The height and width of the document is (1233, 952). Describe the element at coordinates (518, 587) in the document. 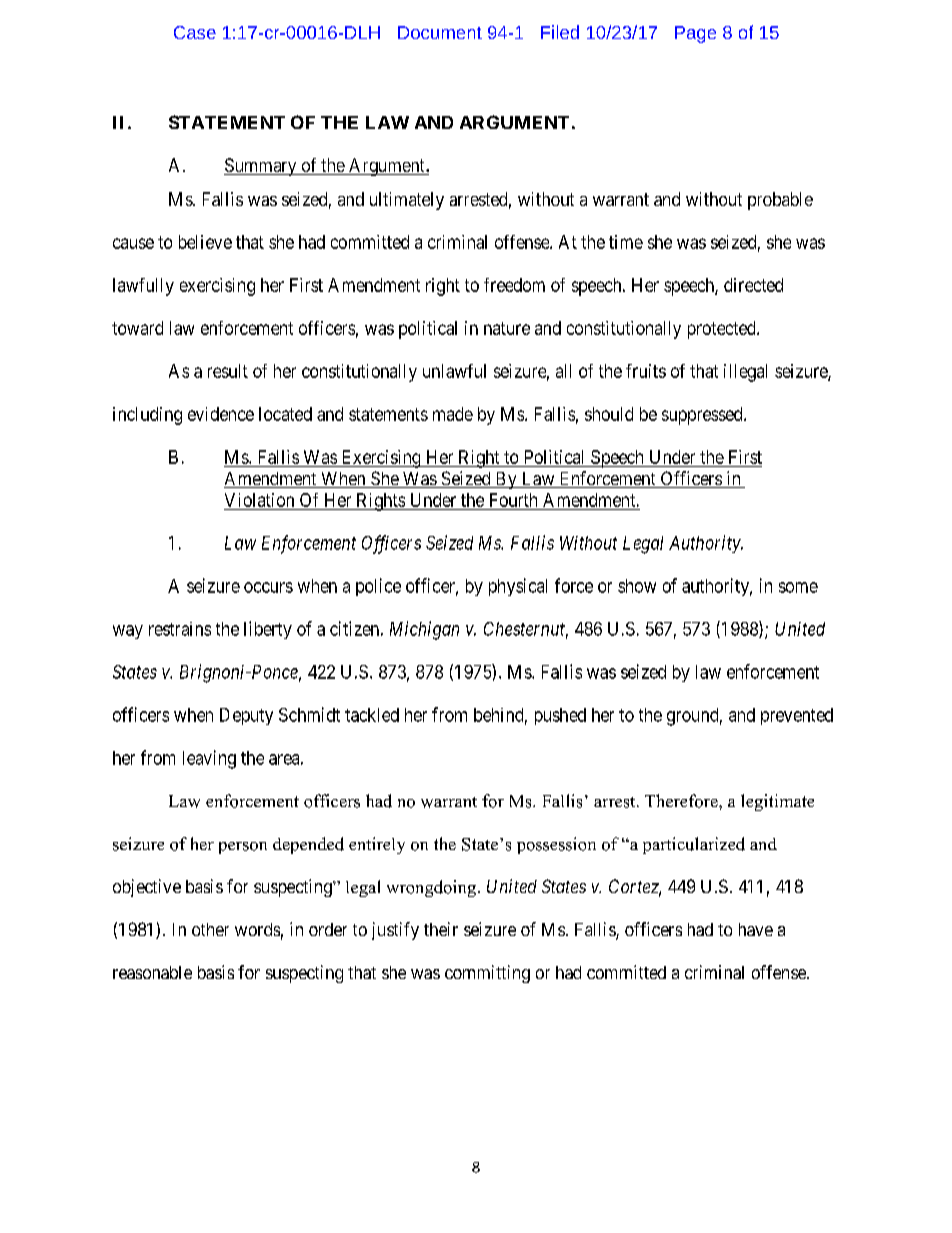

I see `physical` at that location.
